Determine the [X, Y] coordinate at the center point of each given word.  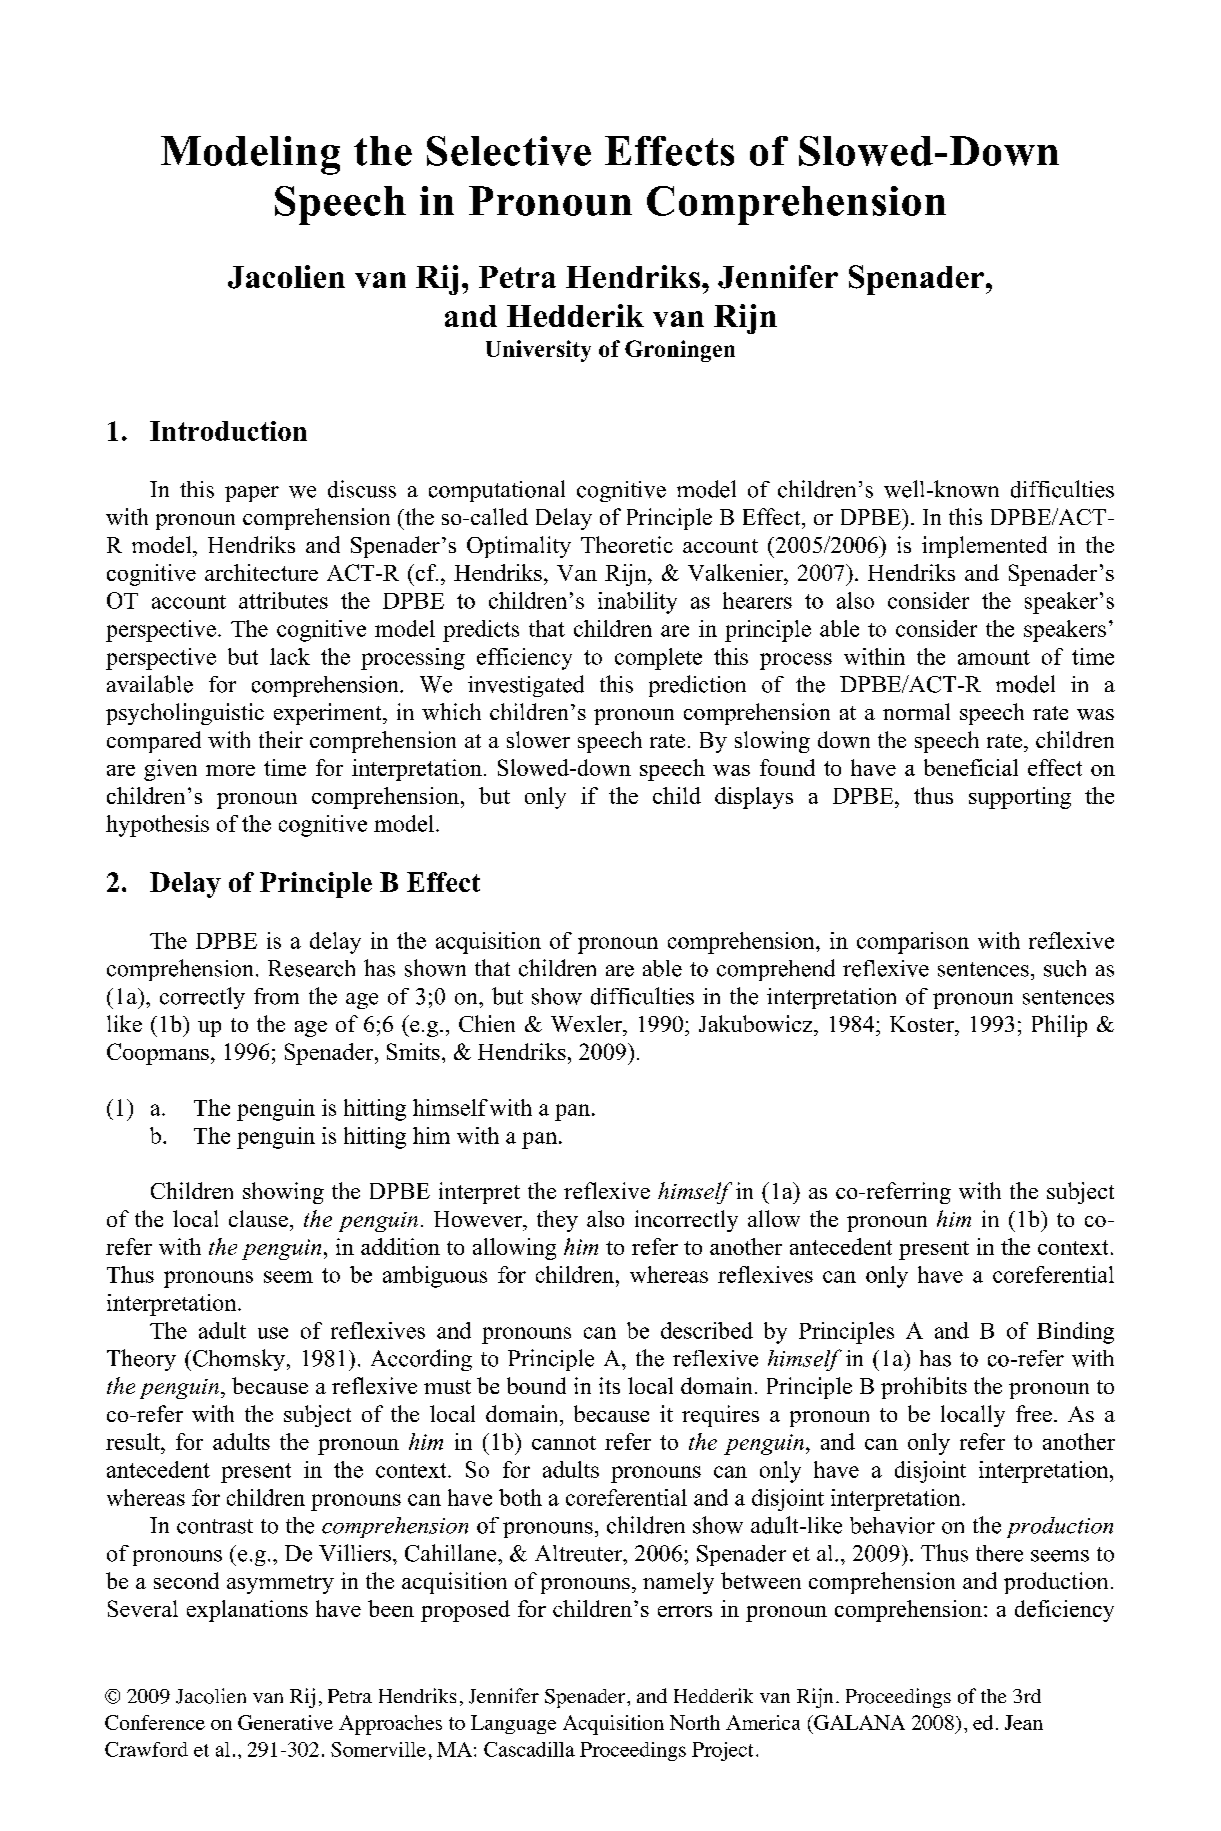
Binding [1075, 1333]
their [281, 739]
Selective [509, 151]
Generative [285, 1722]
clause [258, 1218]
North [695, 1722]
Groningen [680, 351]
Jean [1024, 1722]
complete [658, 659]
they [557, 1221]
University [538, 351]
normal [916, 711]
